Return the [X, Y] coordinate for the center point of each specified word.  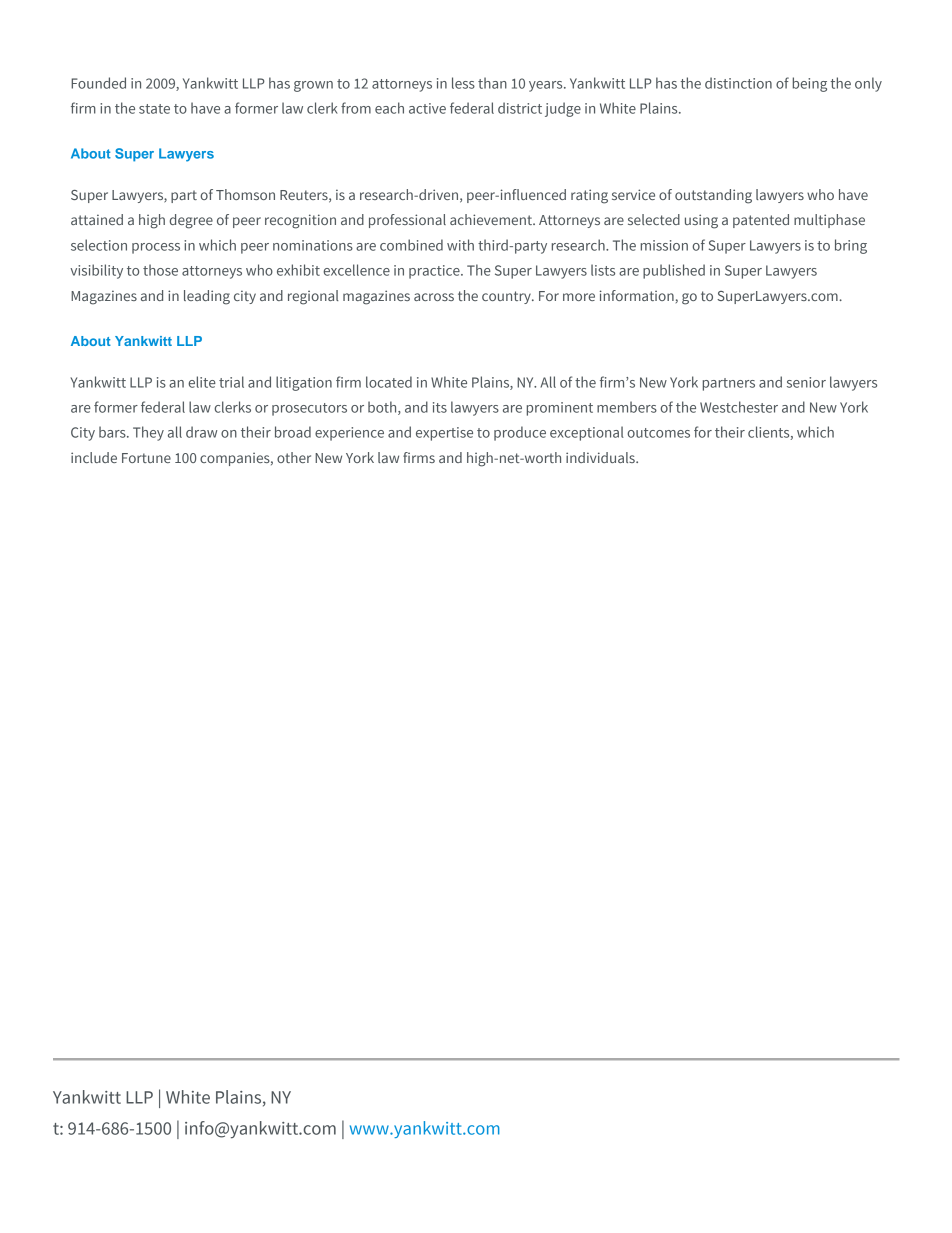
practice [435, 272]
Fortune [146, 458]
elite [202, 382]
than [492, 83]
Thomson [245, 194]
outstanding [713, 196]
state [154, 109]
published [674, 271]
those [160, 270]
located [389, 382]
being [810, 84]
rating [589, 196]
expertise [444, 434]
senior [806, 382]
